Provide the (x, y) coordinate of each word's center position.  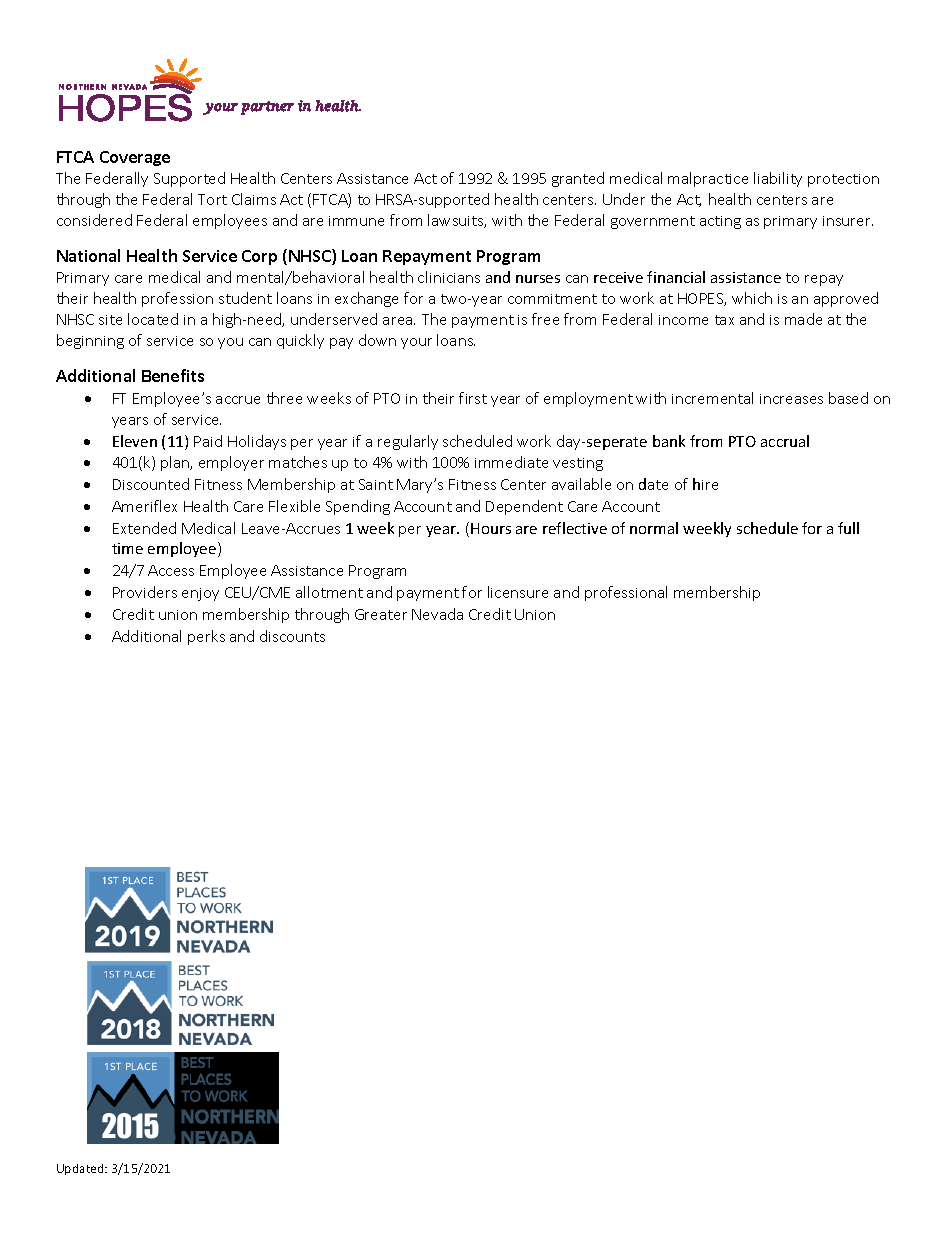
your (416, 343)
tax (724, 320)
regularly (408, 442)
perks (206, 637)
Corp (259, 257)
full (848, 528)
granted (578, 179)
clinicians (449, 277)
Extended (144, 528)
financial (676, 277)
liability (778, 179)
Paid (208, 441)
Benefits (173, 375)
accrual (785, 441)
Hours (491, 528)
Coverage (135, 158)
